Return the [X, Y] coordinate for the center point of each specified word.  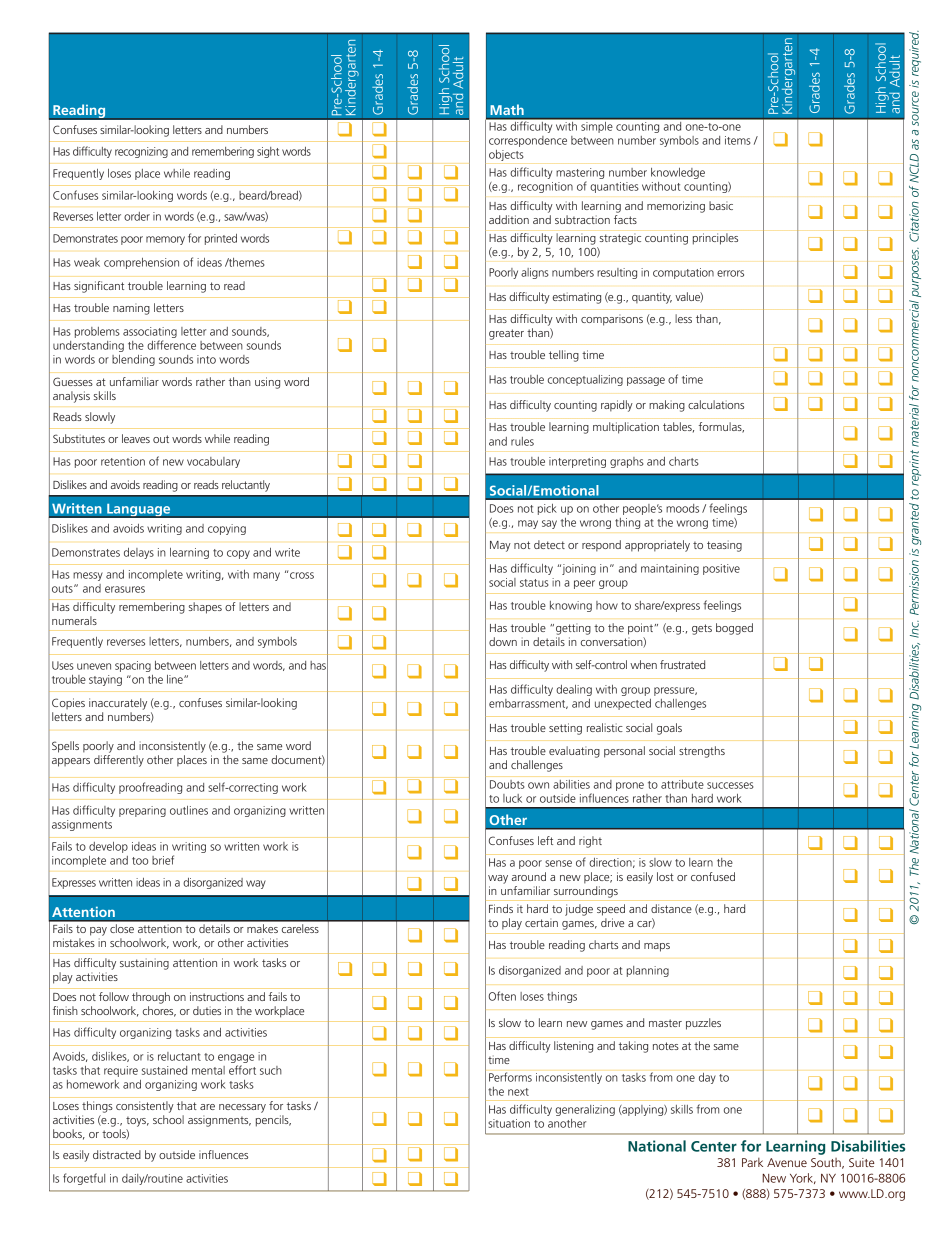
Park [752, 1162]
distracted [117, 1154]
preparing [142, 811]
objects [506, 155]
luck [512, 798]
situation [509, 1123]
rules [522, 441]
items [738, 140]
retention [123, 461]
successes [730, 785]
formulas [721, 427]
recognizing [141, 152]
